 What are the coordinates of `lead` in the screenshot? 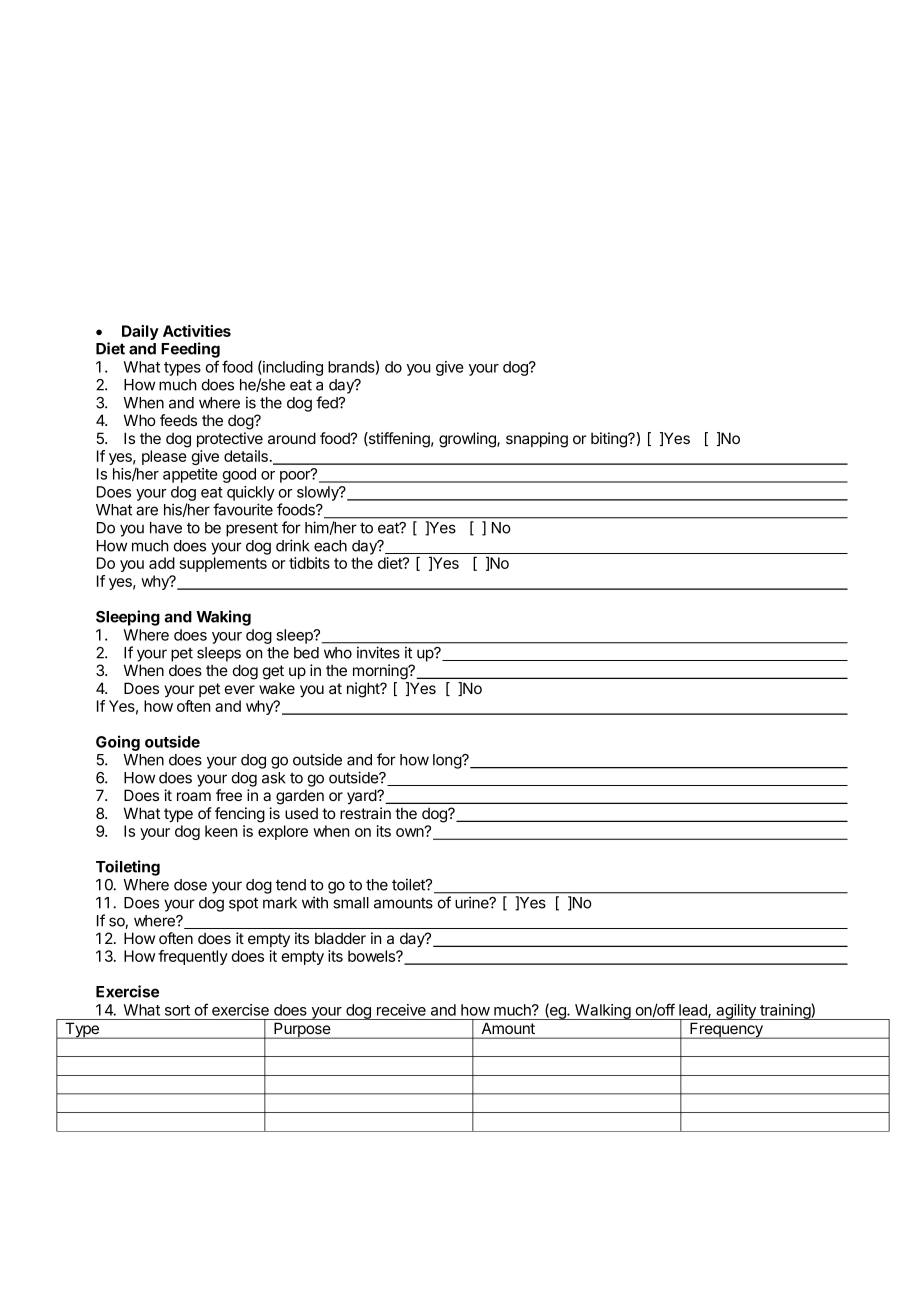 It's located at (694, 1011).
